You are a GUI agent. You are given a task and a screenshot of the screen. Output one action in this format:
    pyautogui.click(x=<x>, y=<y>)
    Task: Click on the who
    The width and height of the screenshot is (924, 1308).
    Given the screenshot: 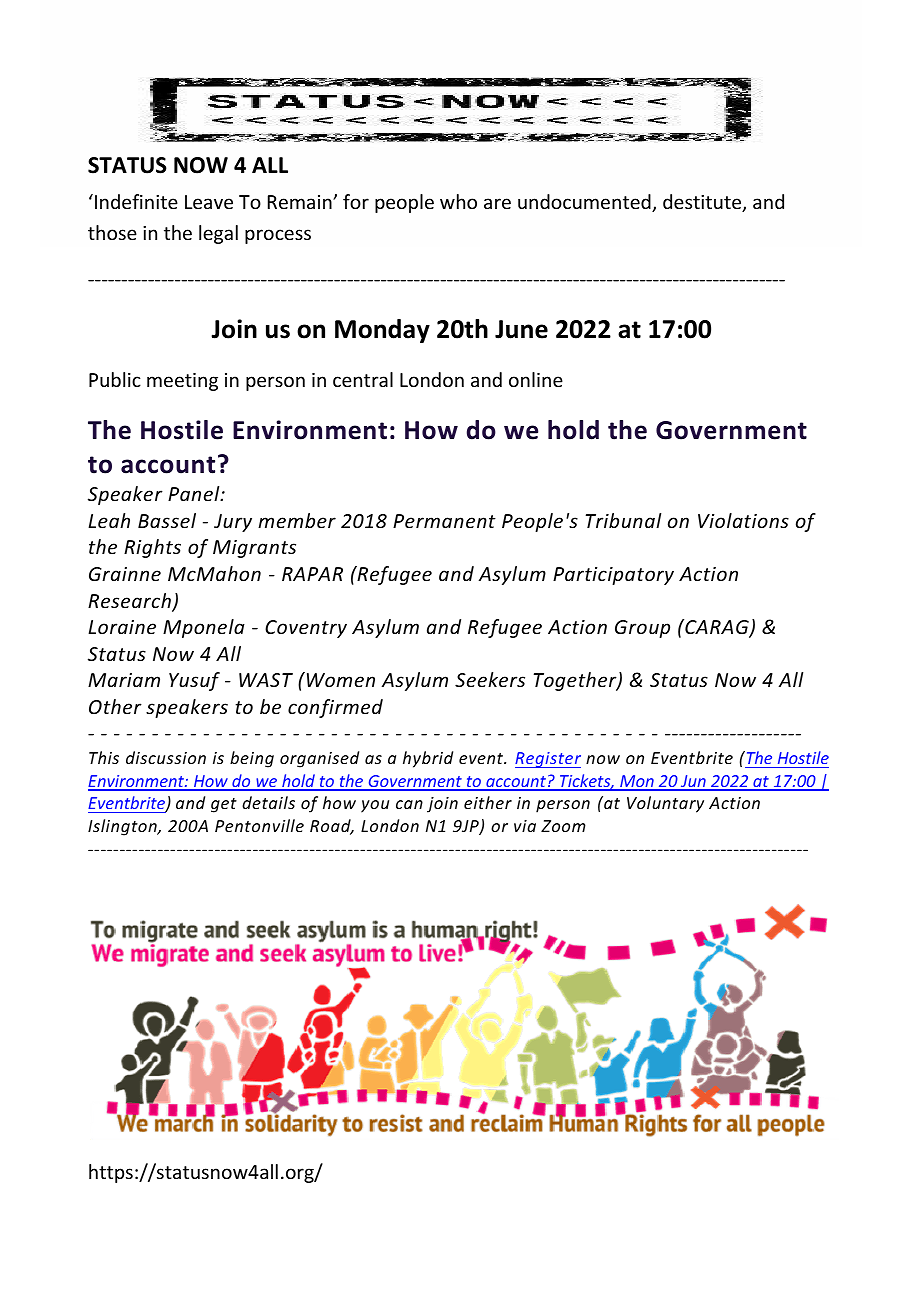 What is the action you would take?
    pyautogui.click(x=458, y=201)
